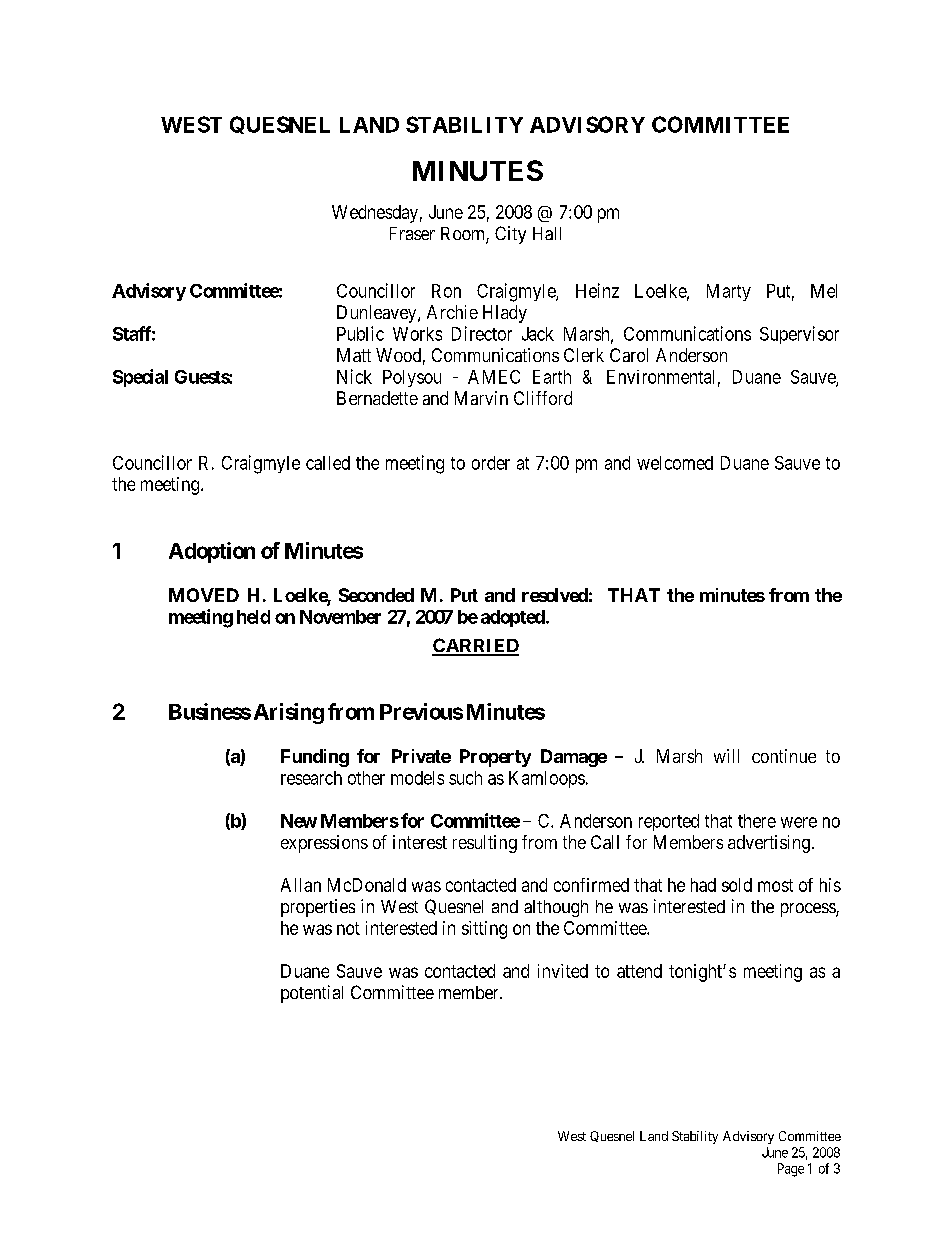  What do you see at coordinates (312, 994) in the screenshot?
I see `potential` at bounding box center [312, 994].
